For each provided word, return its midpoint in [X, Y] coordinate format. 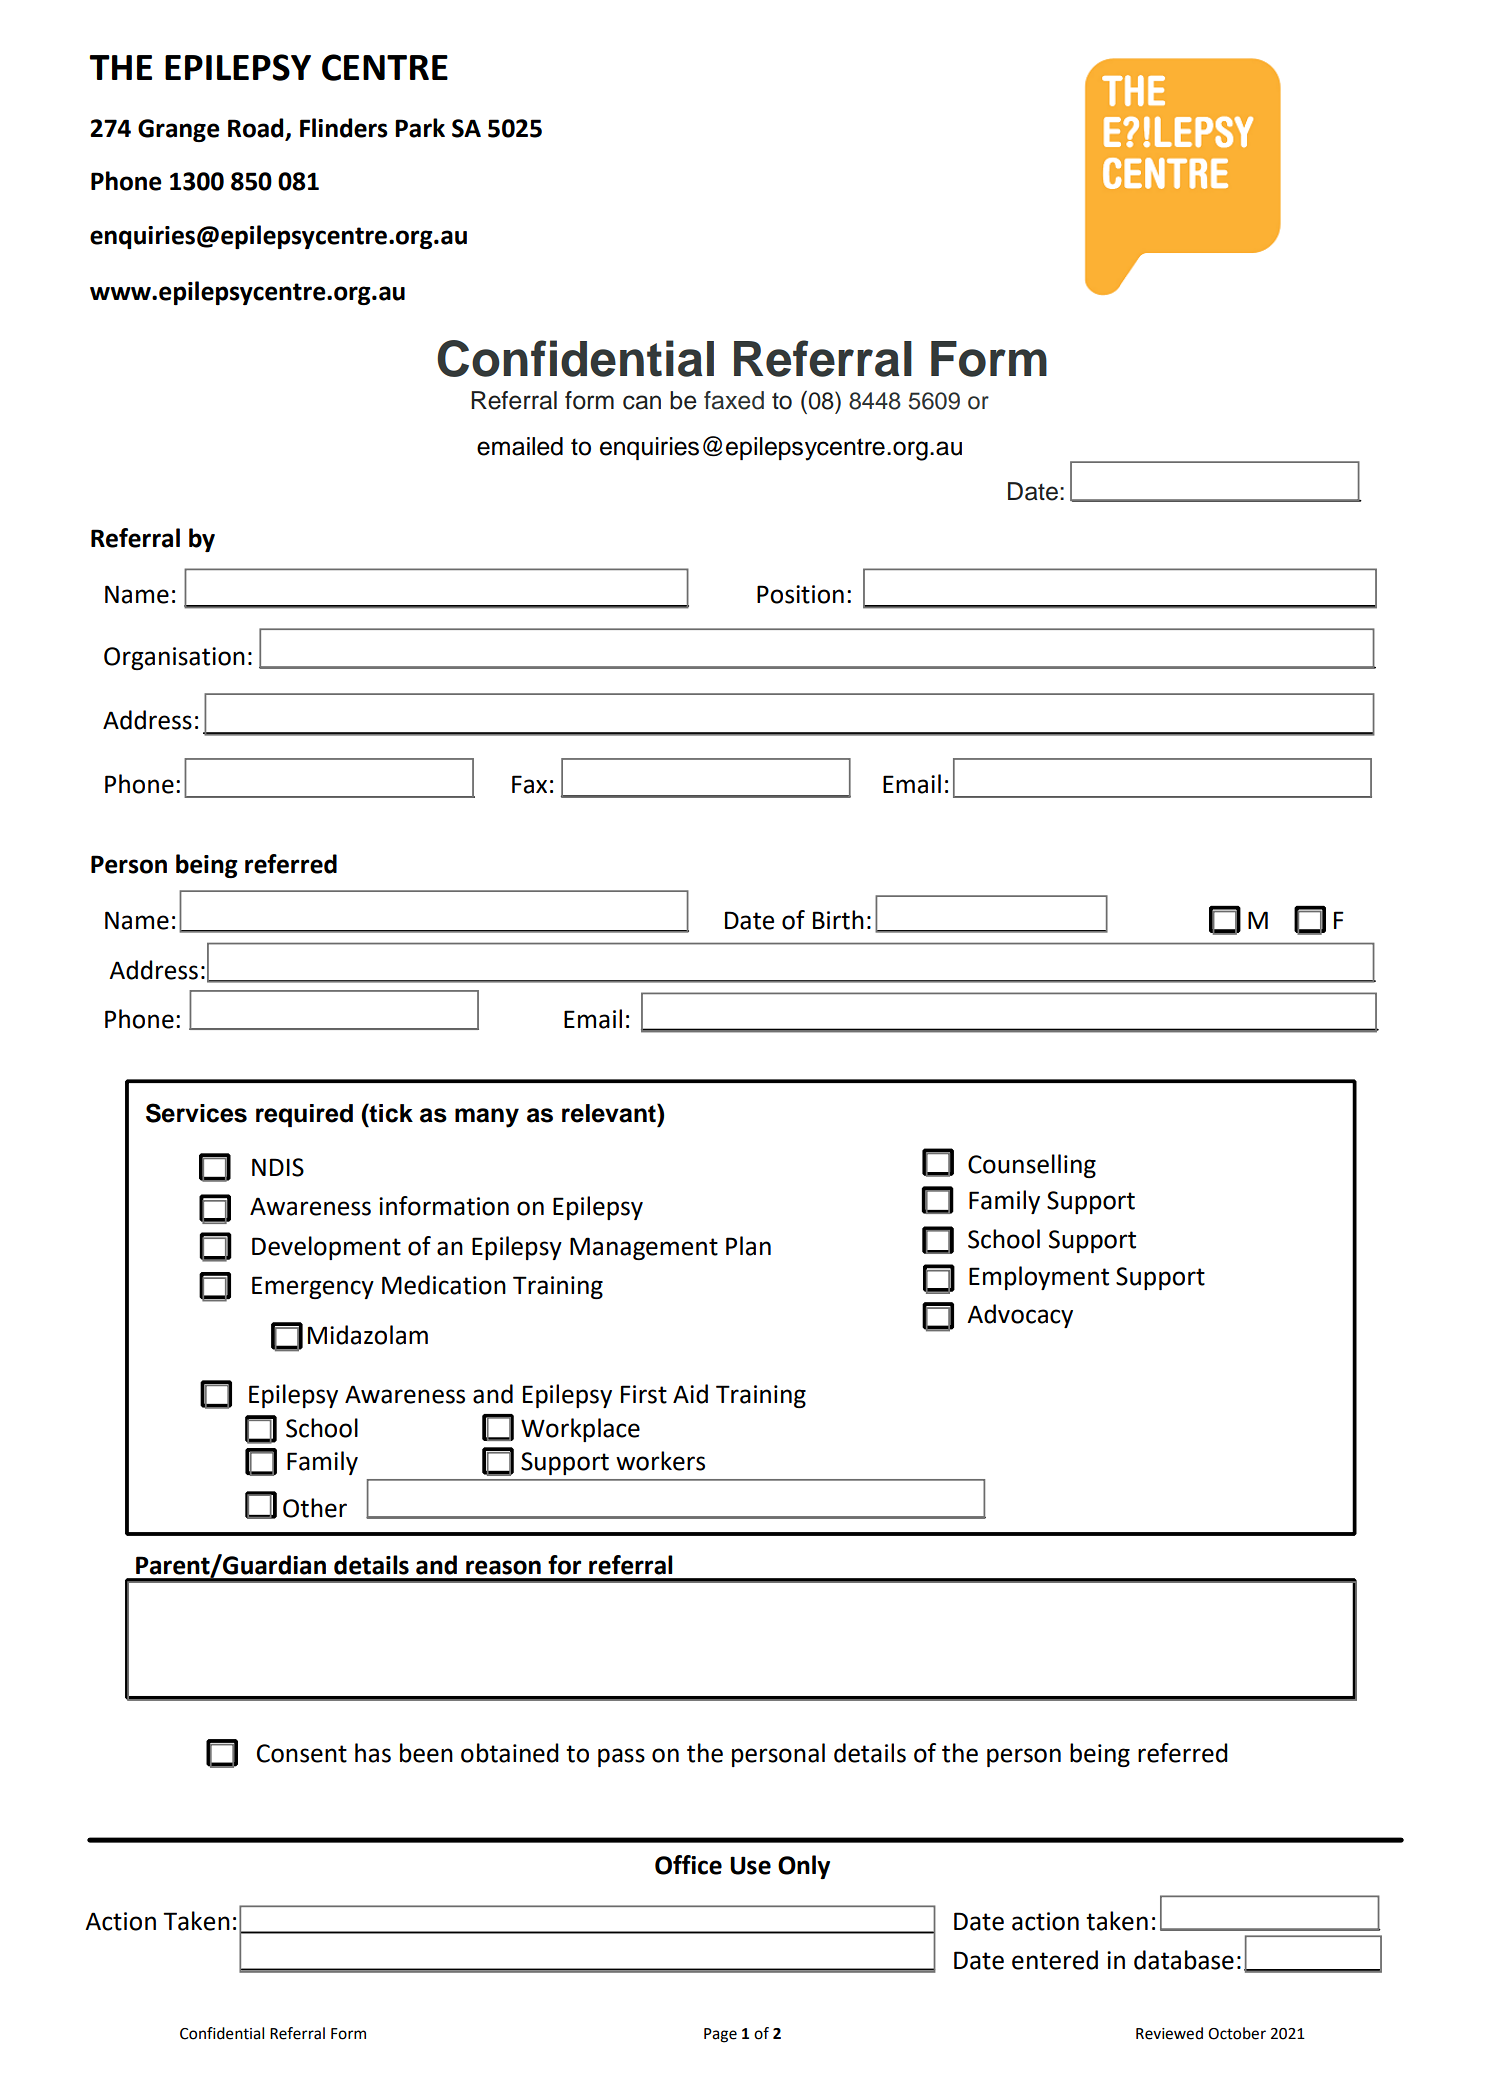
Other [315, 1508]
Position [800, 594]
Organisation [174, 658]
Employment [1039, 1278]
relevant [610, 1113]
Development [326, 1248]
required [304, 1115]
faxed [734, 400]
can [642, 402]
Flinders [344, 128]
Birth [838, 920]
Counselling [1032, 1166]
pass [621, 1757]
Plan [748, 1246]
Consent [302, 1753]
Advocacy [1020, 1316]
